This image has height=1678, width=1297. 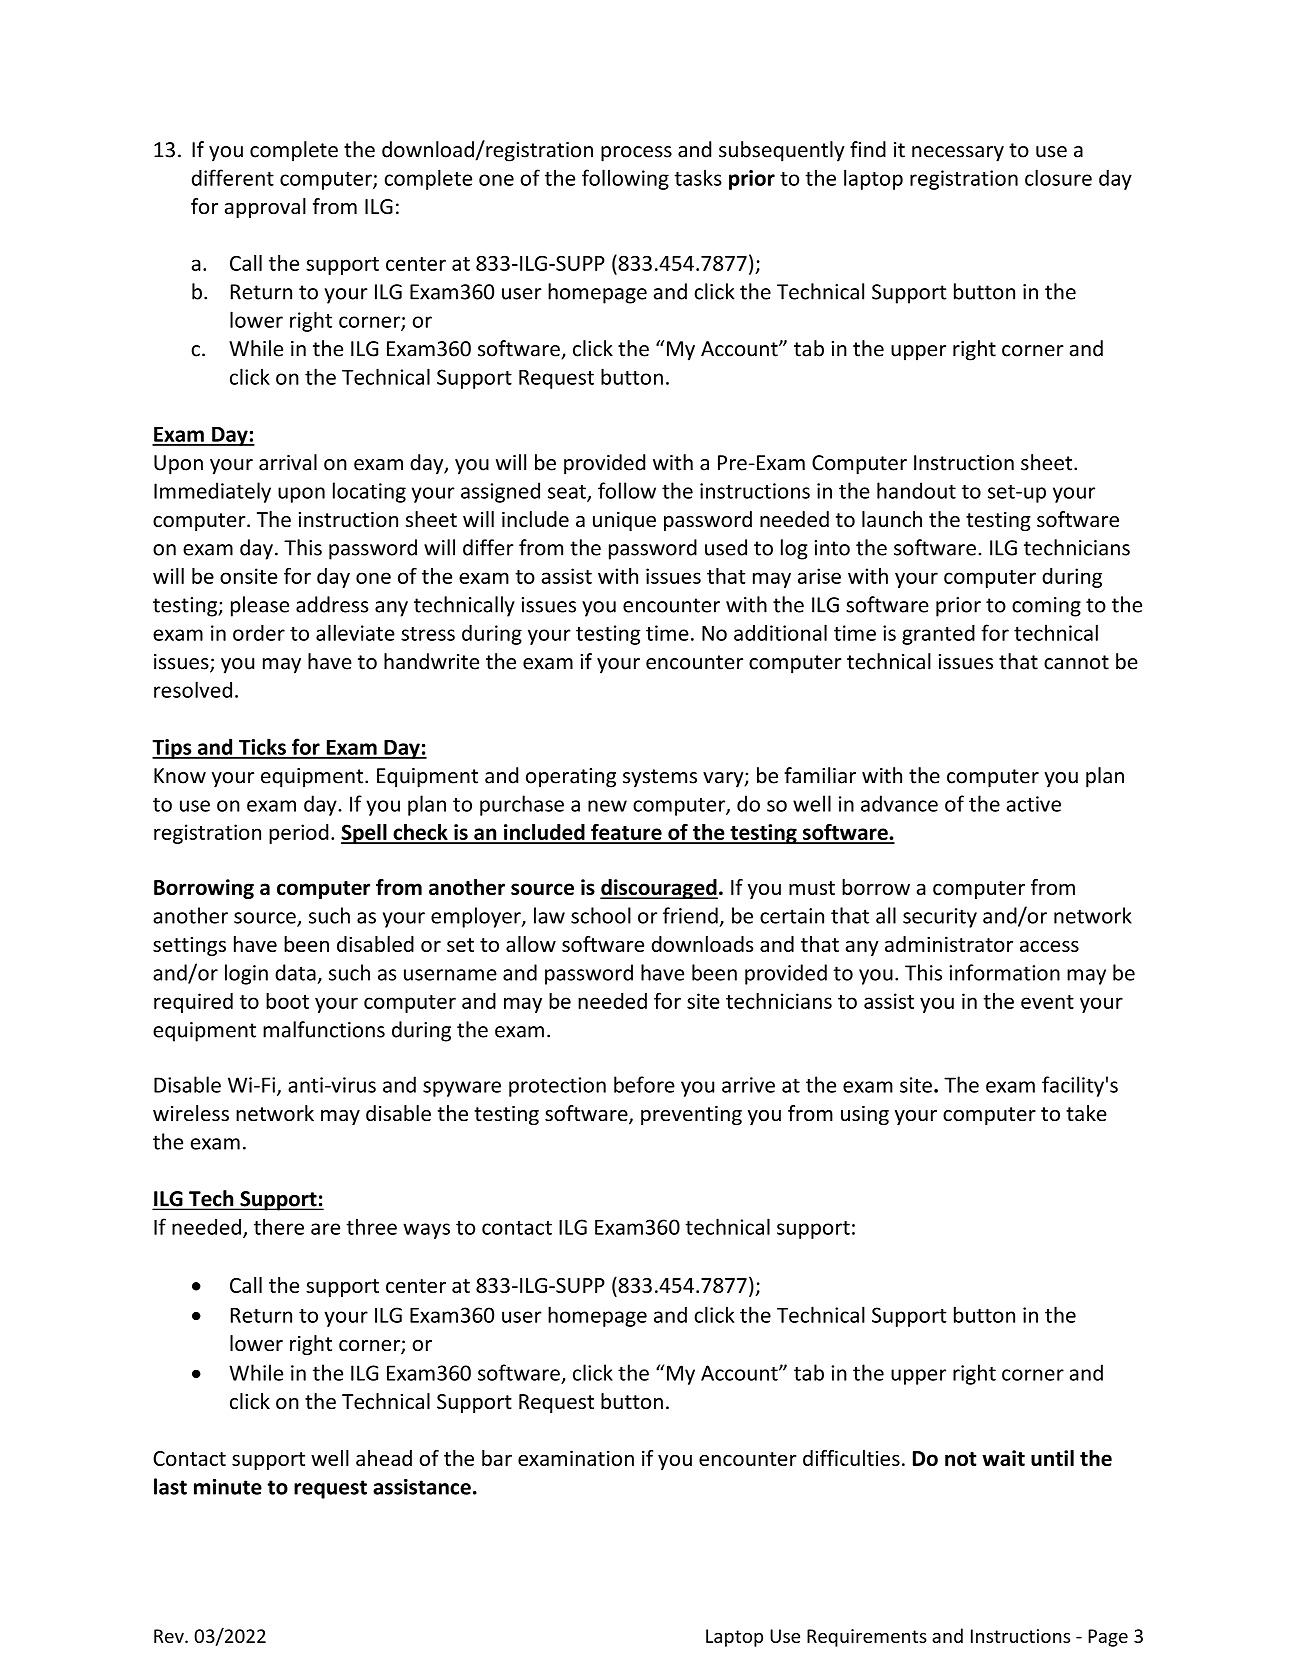 What do you see at coordinates (228, 1487) in the image?
I see `minute` at bounding box center [228, 1487].
